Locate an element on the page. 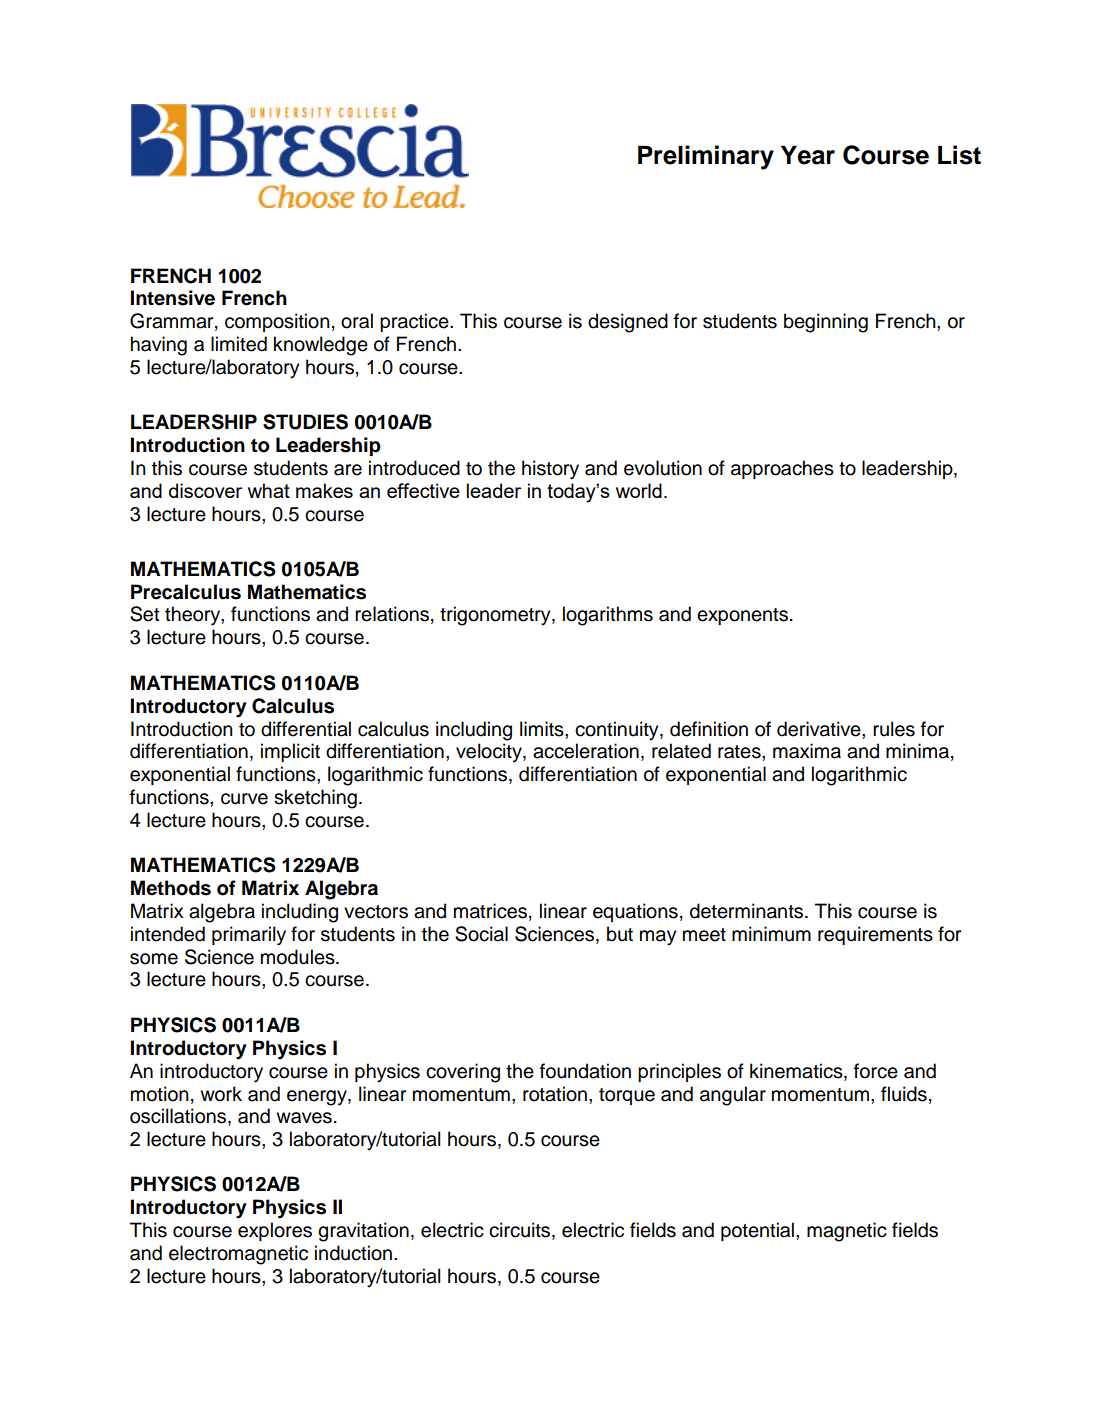  Year is located at coordinates (808, 155).
